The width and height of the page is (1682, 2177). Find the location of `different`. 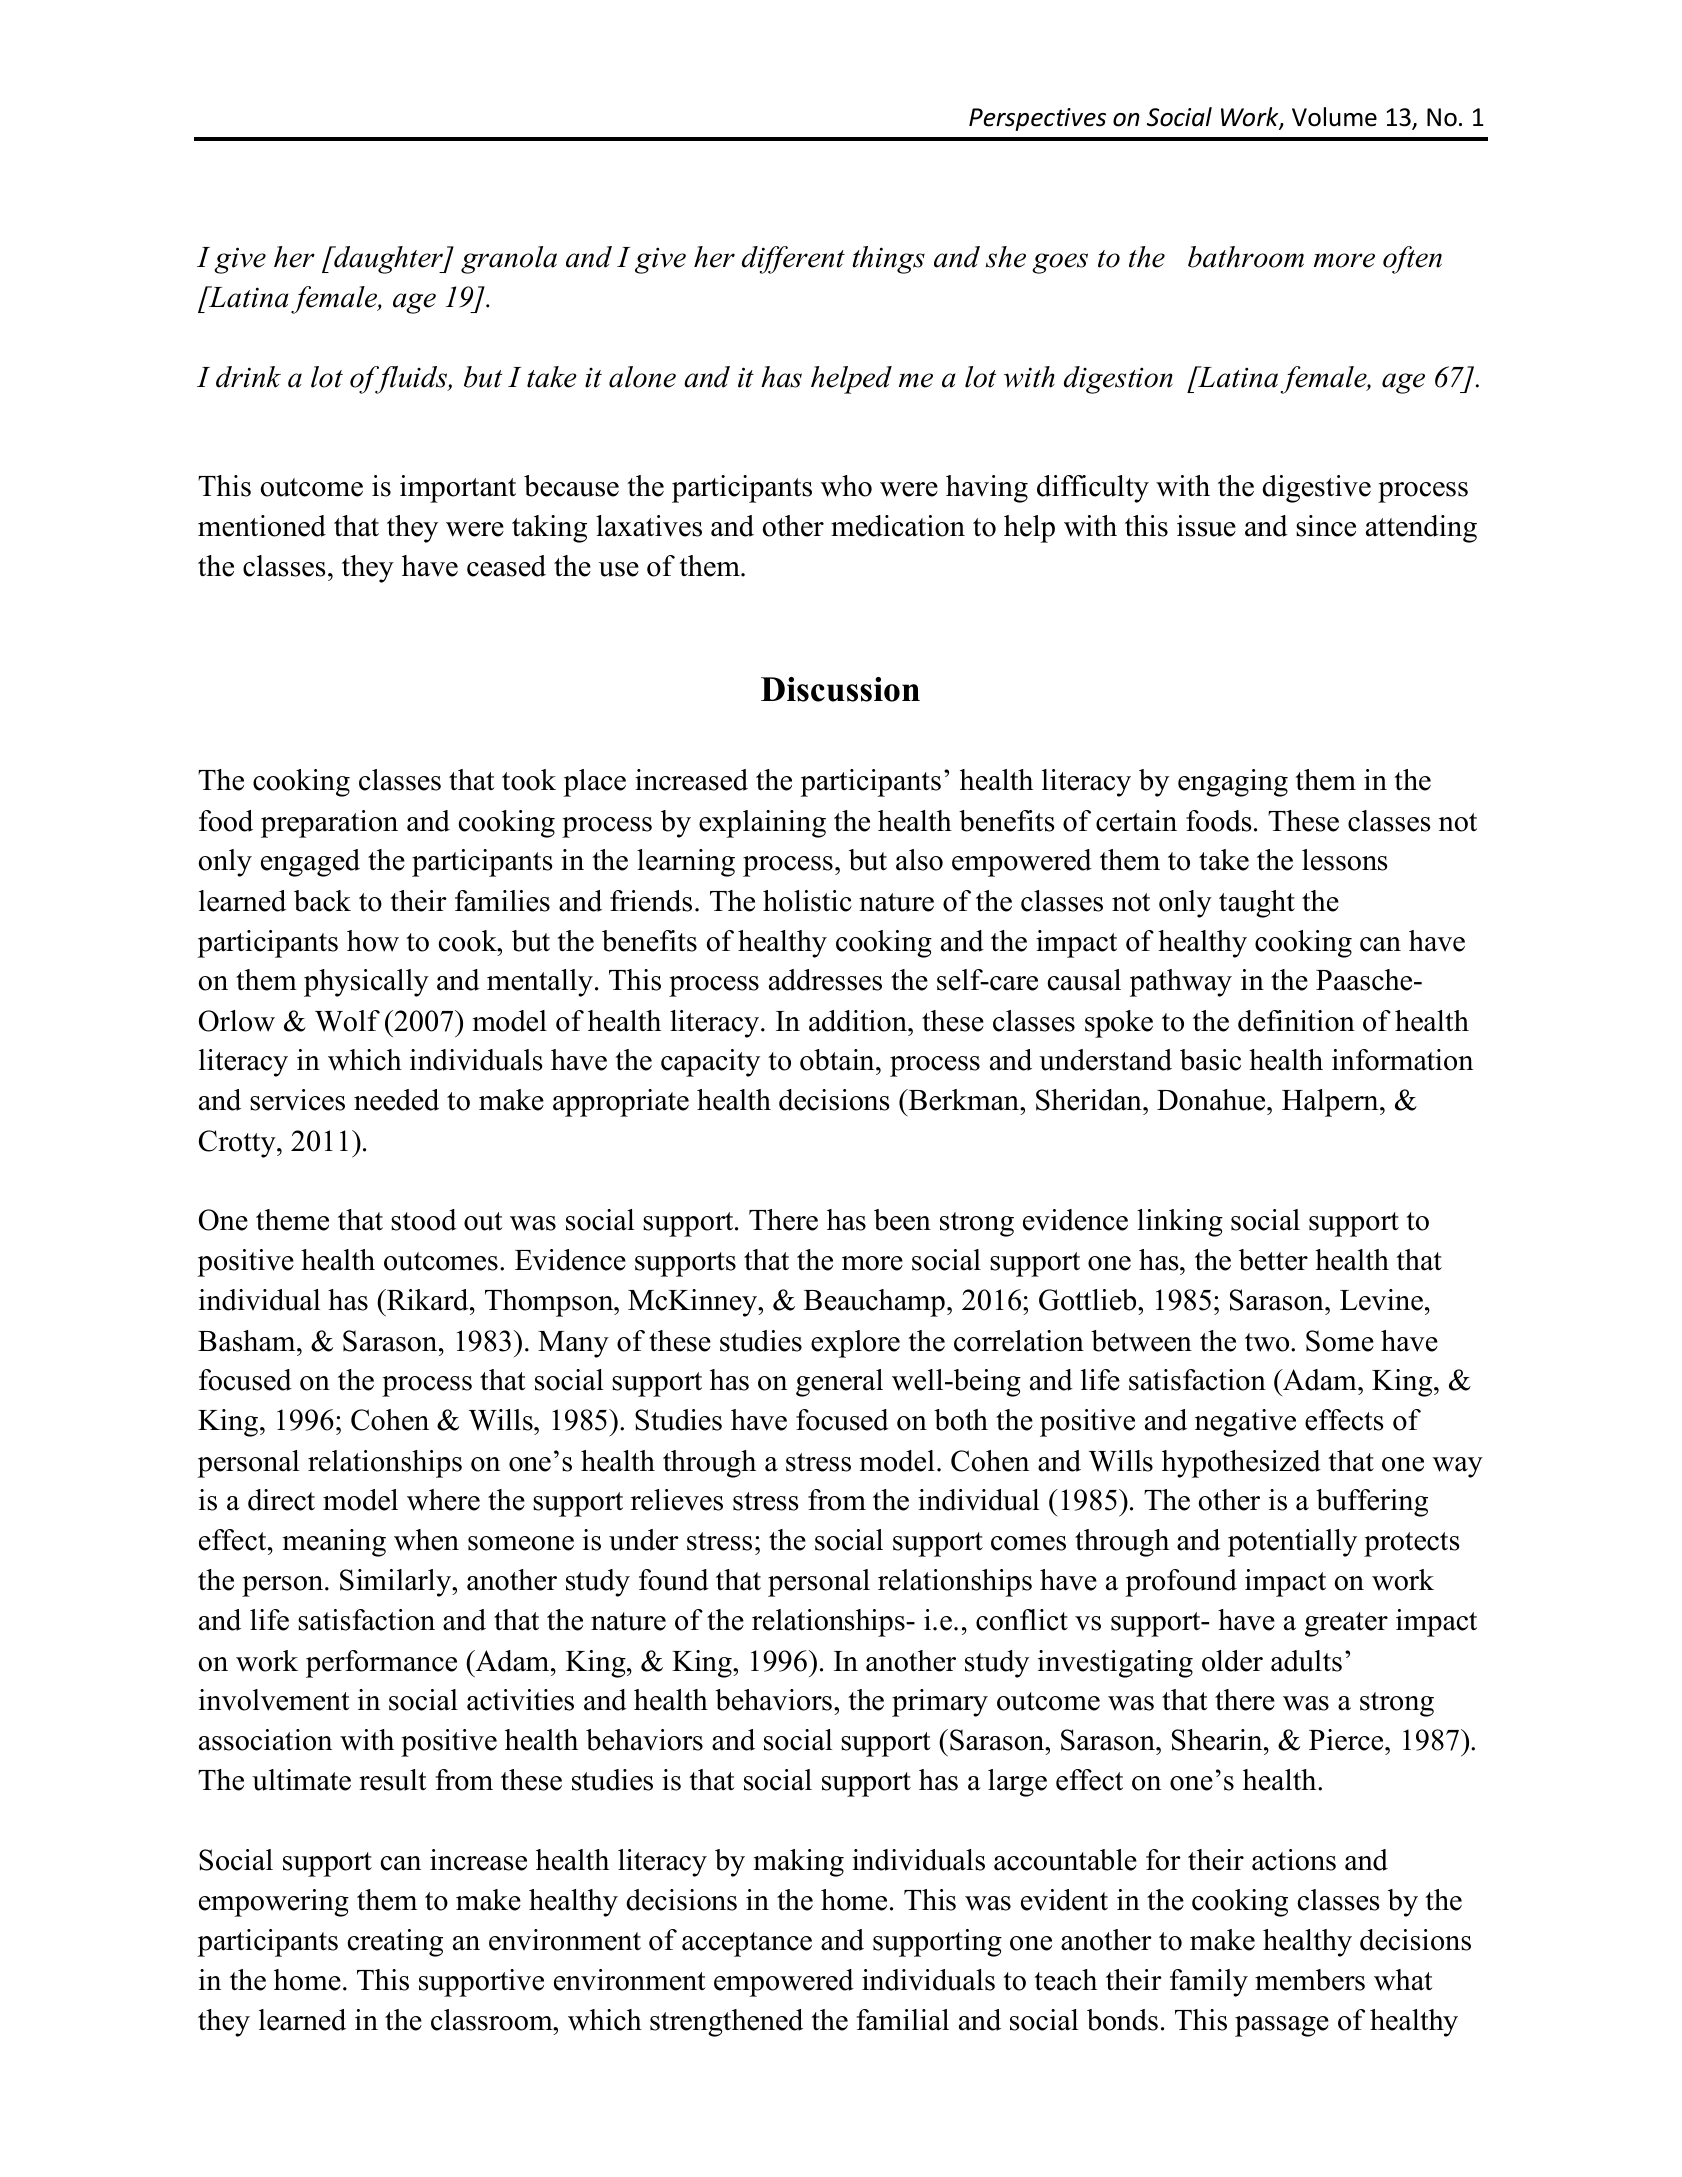

different is located at coordinates (793, 260).
